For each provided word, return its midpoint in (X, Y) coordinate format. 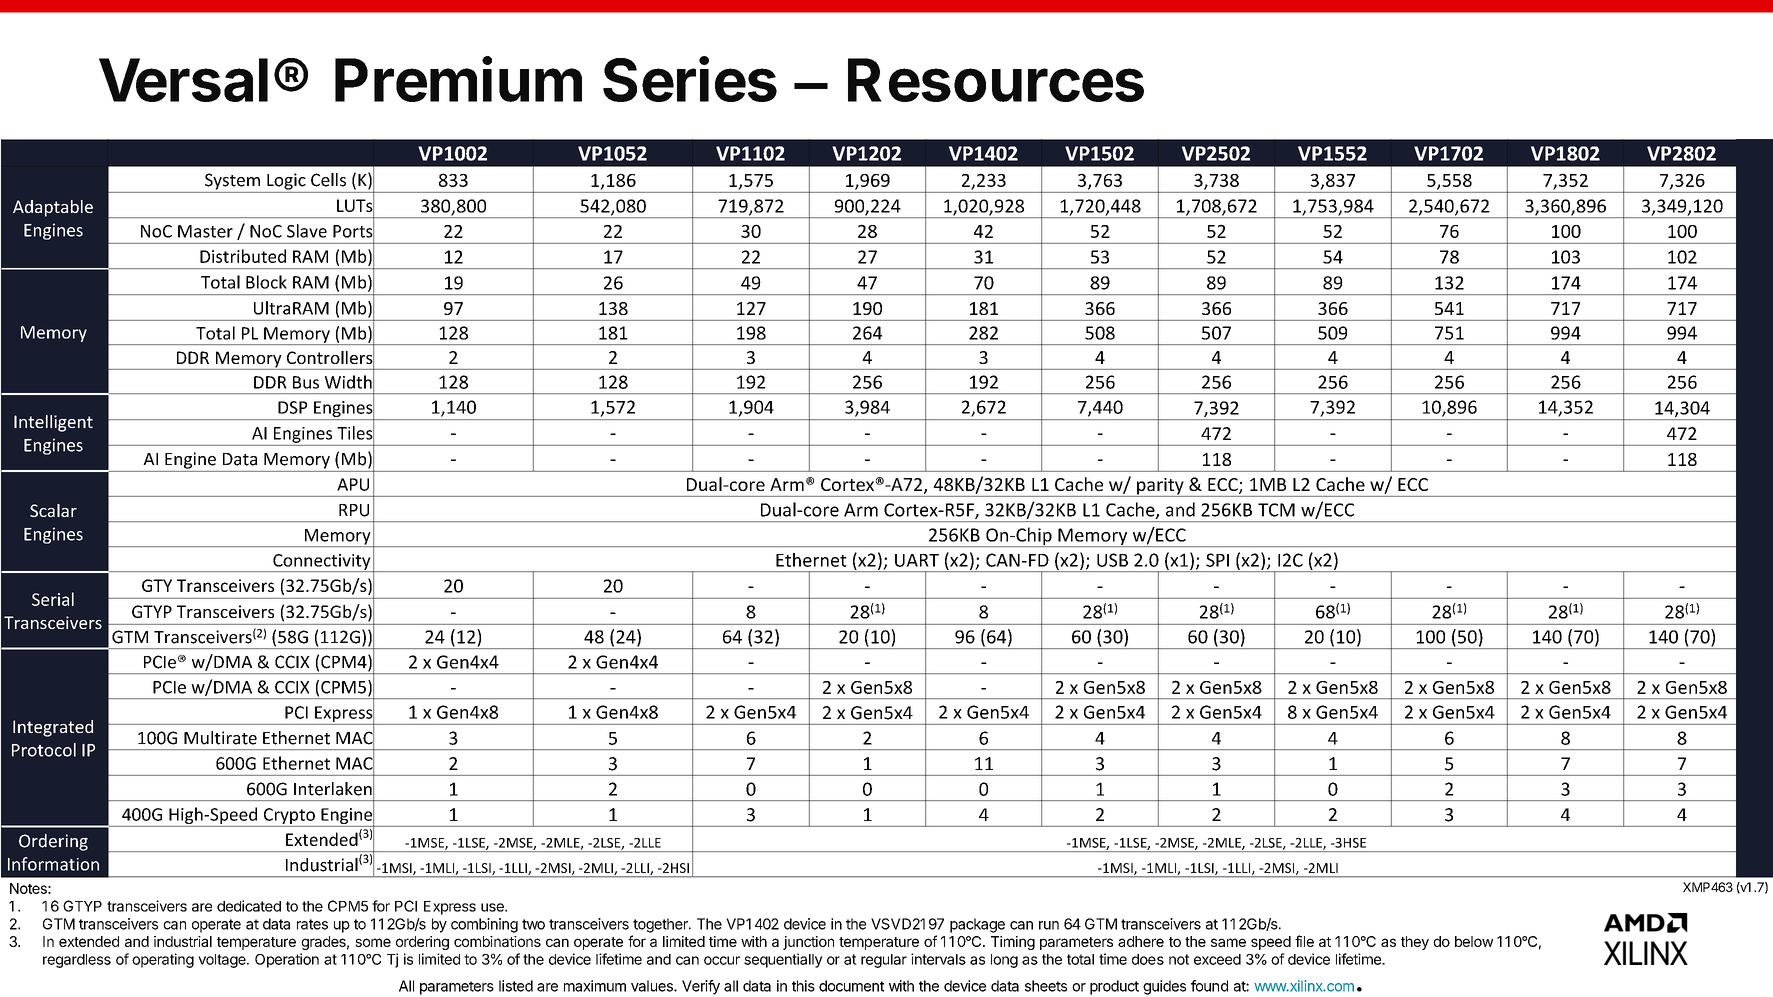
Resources (996, 80)
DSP (292, 407)
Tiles (355, 433)
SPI (1217, 560)
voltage (223, 961)
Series (690, 79)
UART (917, 560)
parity (1160, 487)
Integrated (53, 728)
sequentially (783, 960)
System (232, 181)
